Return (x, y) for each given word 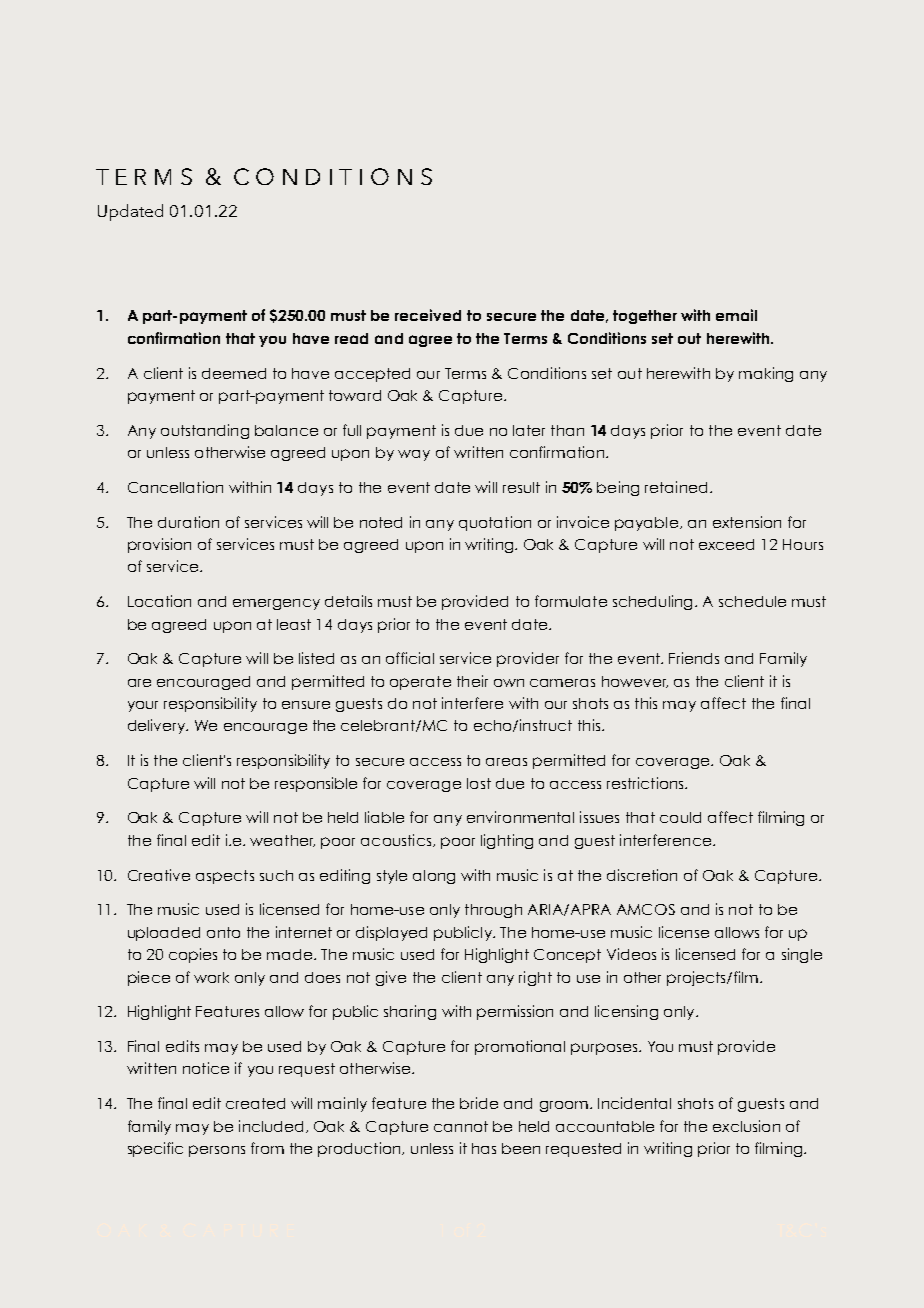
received (428, 315)
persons (217, 1151)
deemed (234, 373)
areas (506, 762)
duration (188, 522)
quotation (495, 523)
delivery (158, 726)
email (736, 315)
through (493, 911)
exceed (726, 544)
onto (223, 932)
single (802, 955)
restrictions (646, 783)
